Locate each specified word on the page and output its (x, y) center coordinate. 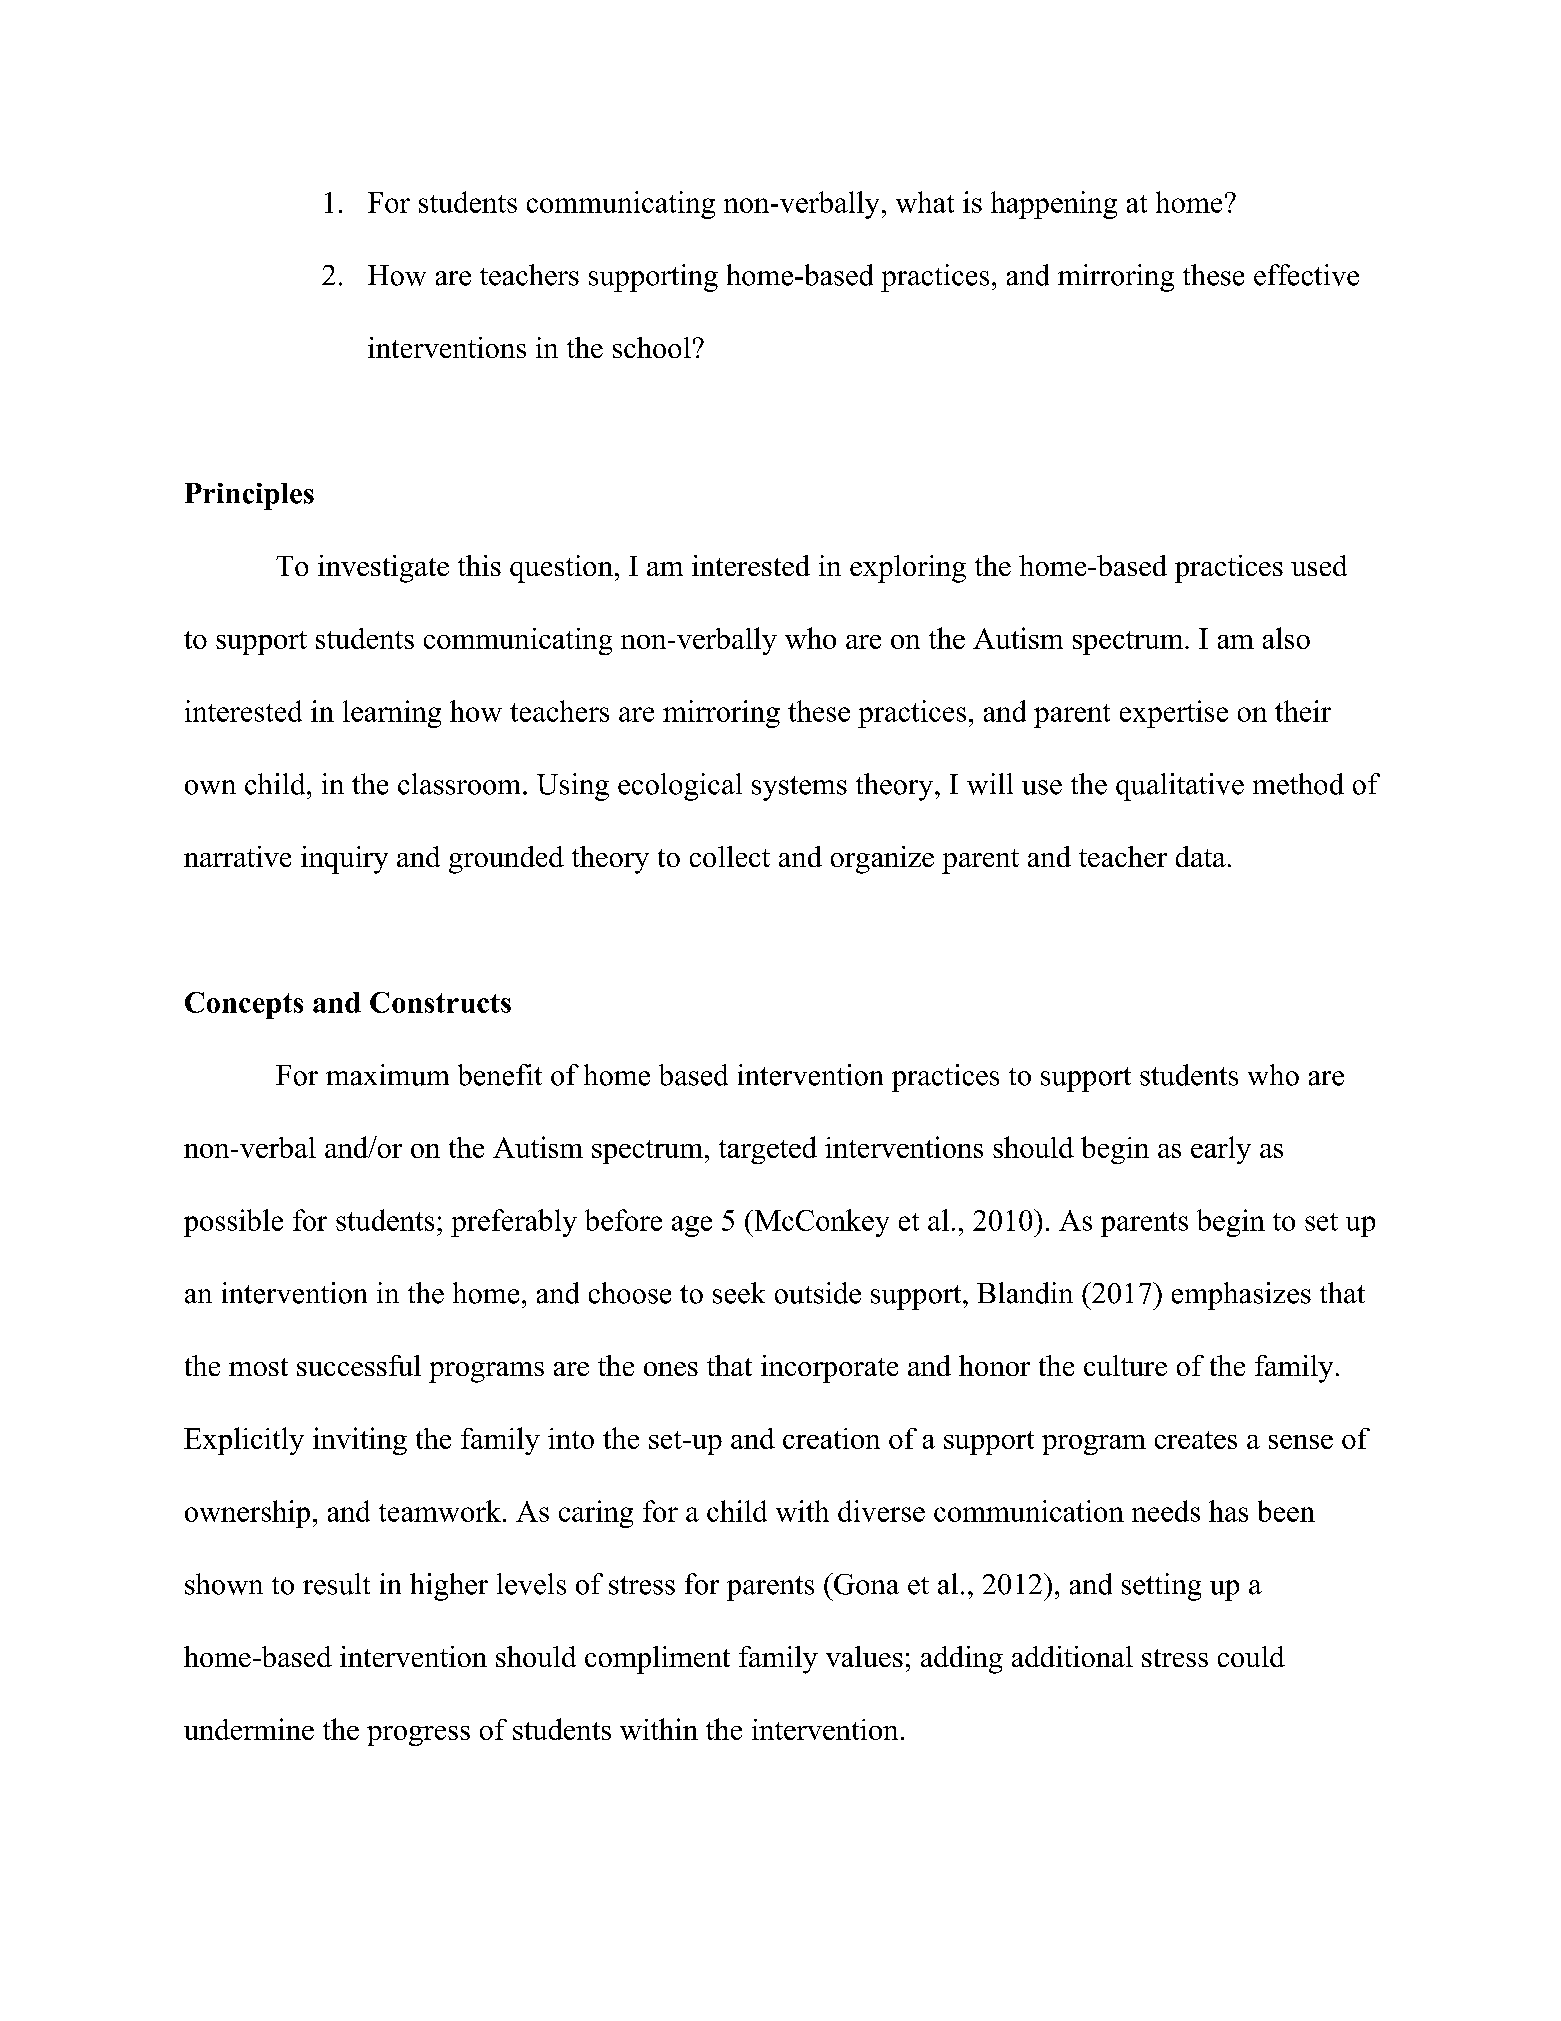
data (1201, 856)
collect (730, 856)
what (925, 202)
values (864, 1656)
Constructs (440, 1002)
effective (1306, 275)
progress (418, 1736)
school (652, 347)
